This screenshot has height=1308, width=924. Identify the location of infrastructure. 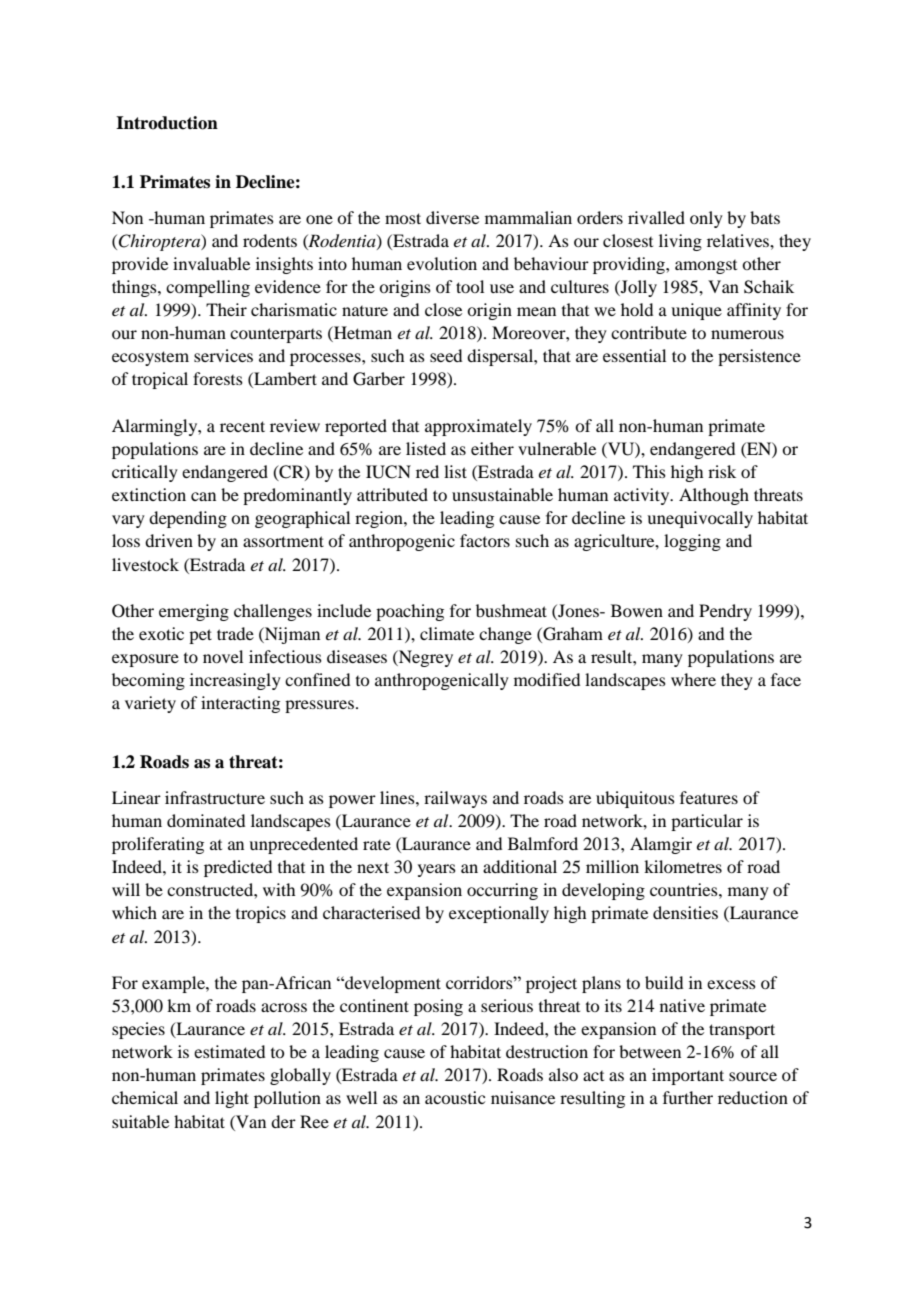
(215, 797).
